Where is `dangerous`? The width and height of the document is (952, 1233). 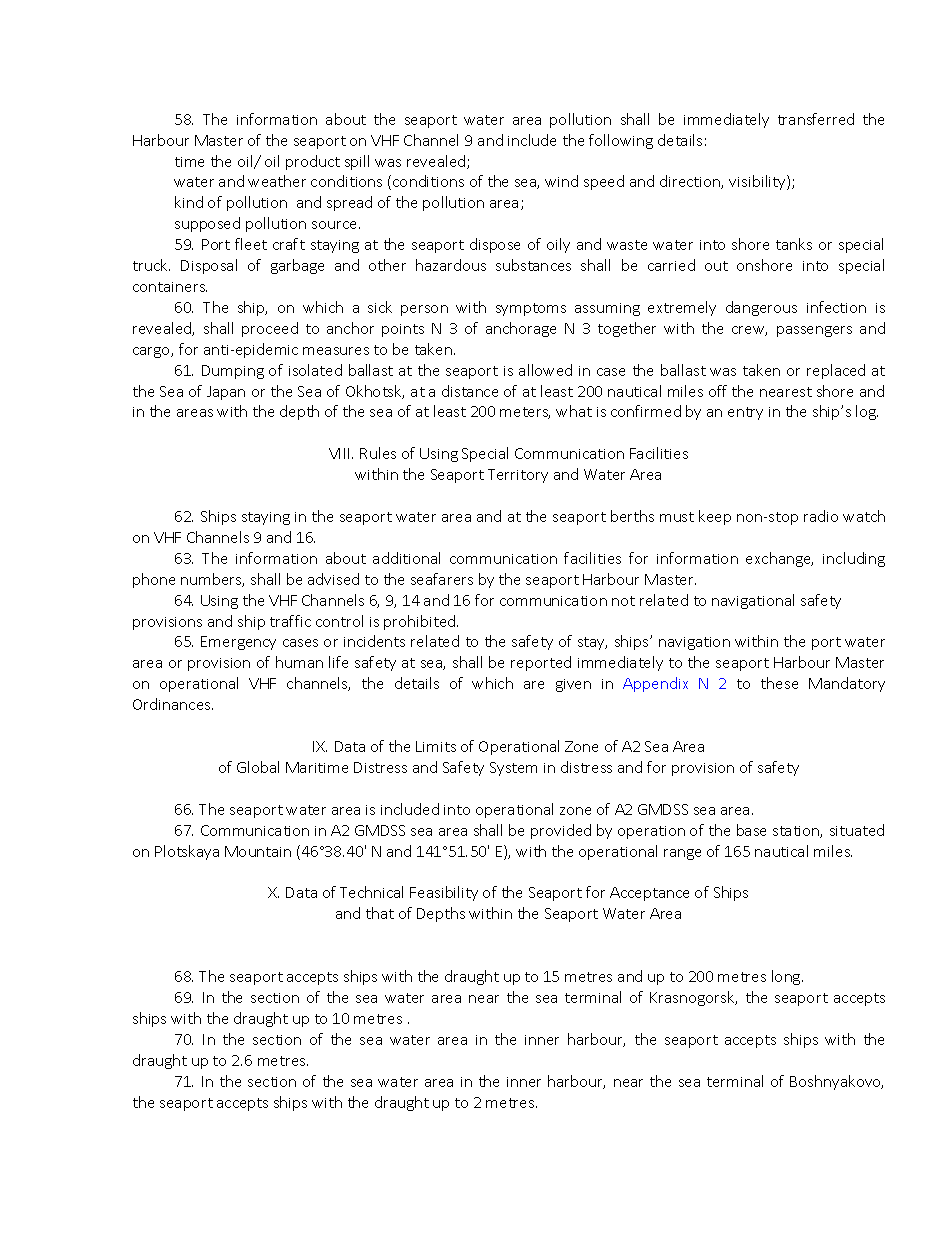
dangerous is located at coordinates (761, 308).
